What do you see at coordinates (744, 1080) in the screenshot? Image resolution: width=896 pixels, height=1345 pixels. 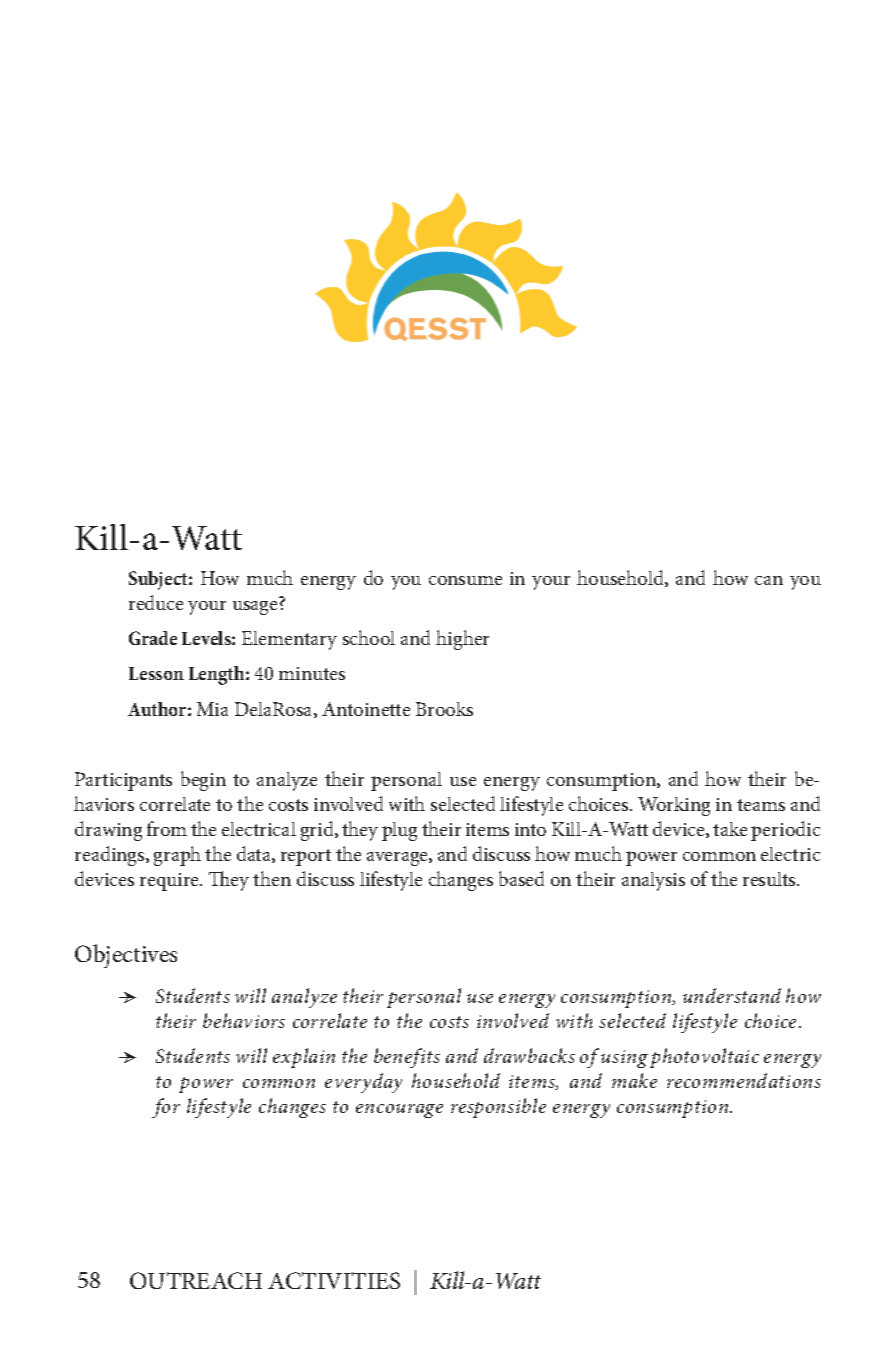 I see `recommendations` at bounding box center [744, 1080].
